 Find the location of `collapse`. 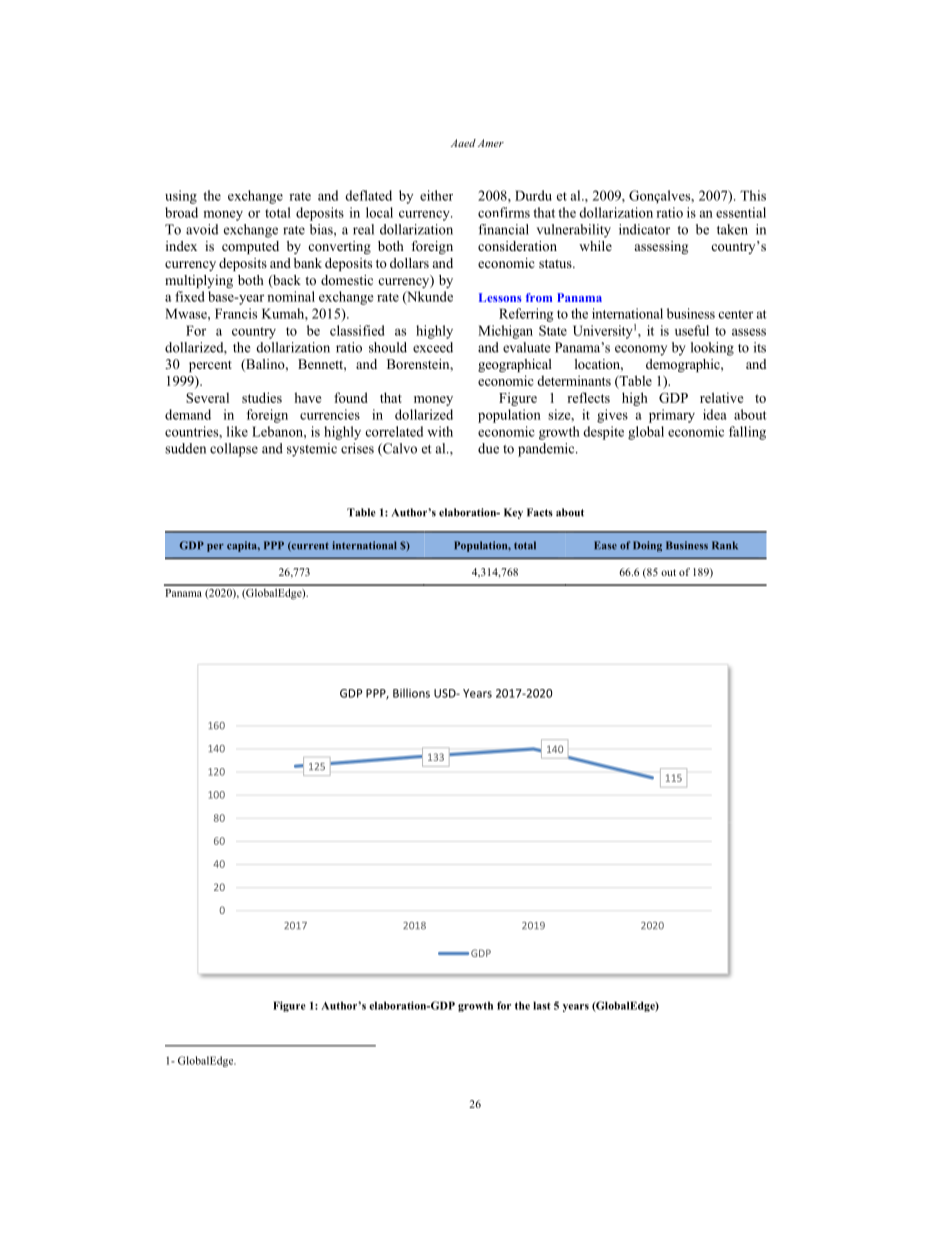

collapse is located at coordinates (234, 450).
